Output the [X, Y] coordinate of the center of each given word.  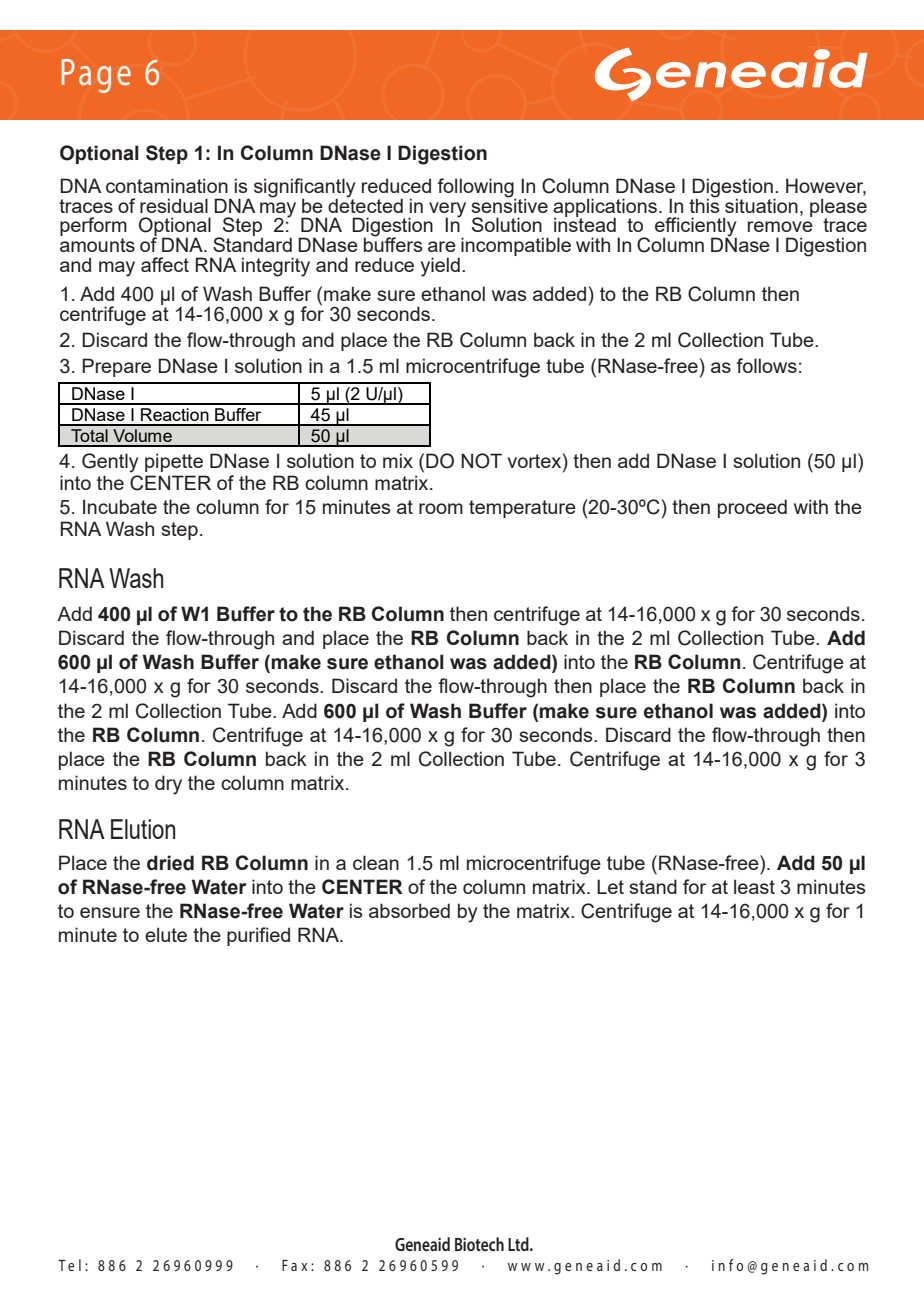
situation [761, 205]
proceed [752, 508]
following [476, 188]
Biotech [479, 1244]
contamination [167, 185]
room [441, 508]
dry [168, 785]
